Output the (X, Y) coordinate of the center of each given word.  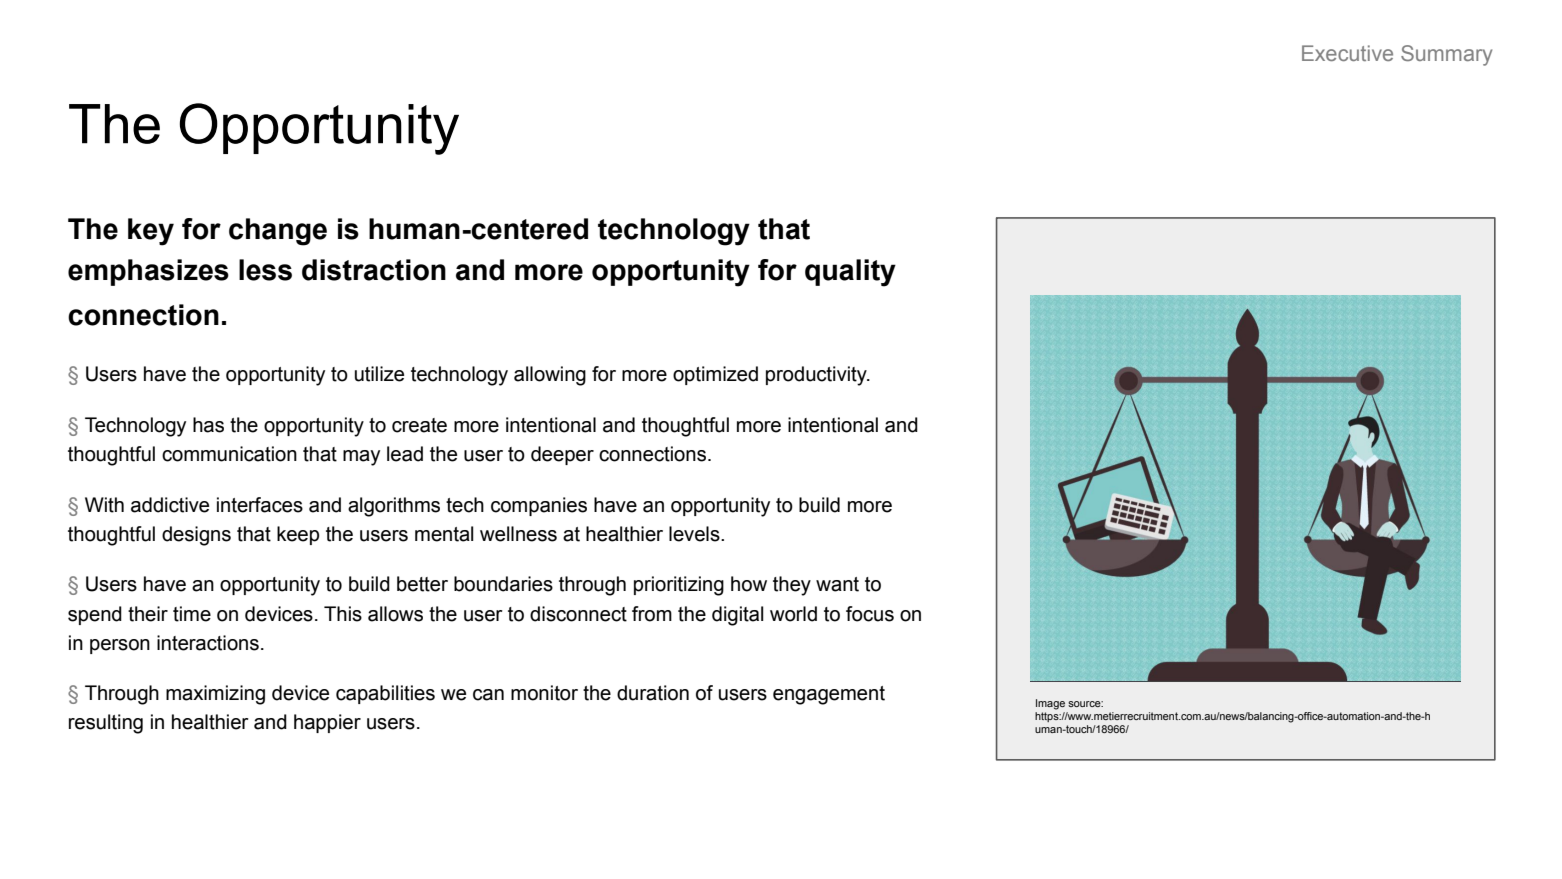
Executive (1347, 53)
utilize (379, 374)
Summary (1446, 55)
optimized (715, 375)
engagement (829, 695)
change (278, 232)
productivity (817, 376)
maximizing (215, 695)
